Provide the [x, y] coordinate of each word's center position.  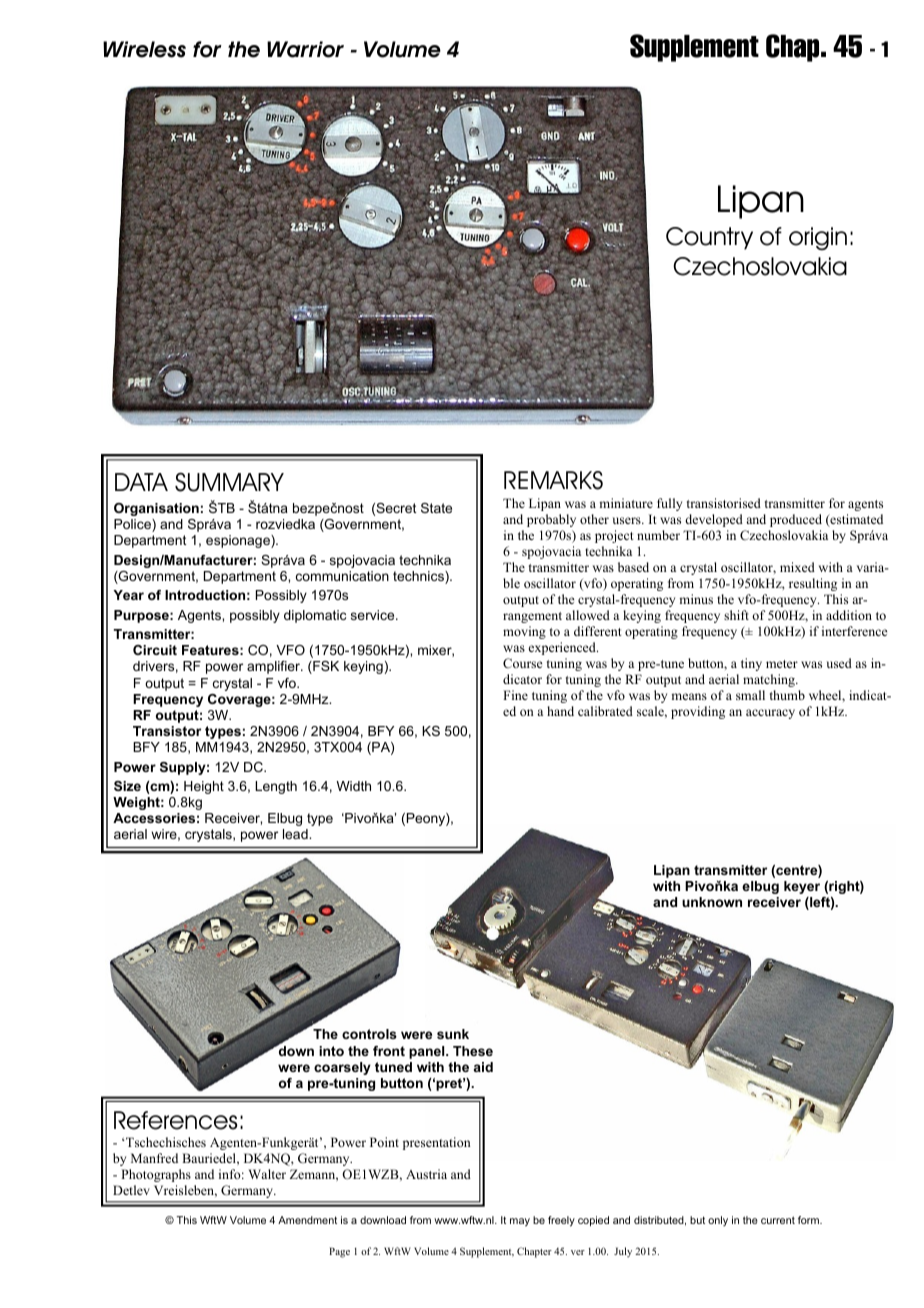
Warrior [305, 49]
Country [709, 238]
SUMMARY [229, 482]
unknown [712, 902]
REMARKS [553, 480]
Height [204, 787]
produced [796, 520]
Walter [267, 1174]
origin [818, 239]
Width [353, 786]
